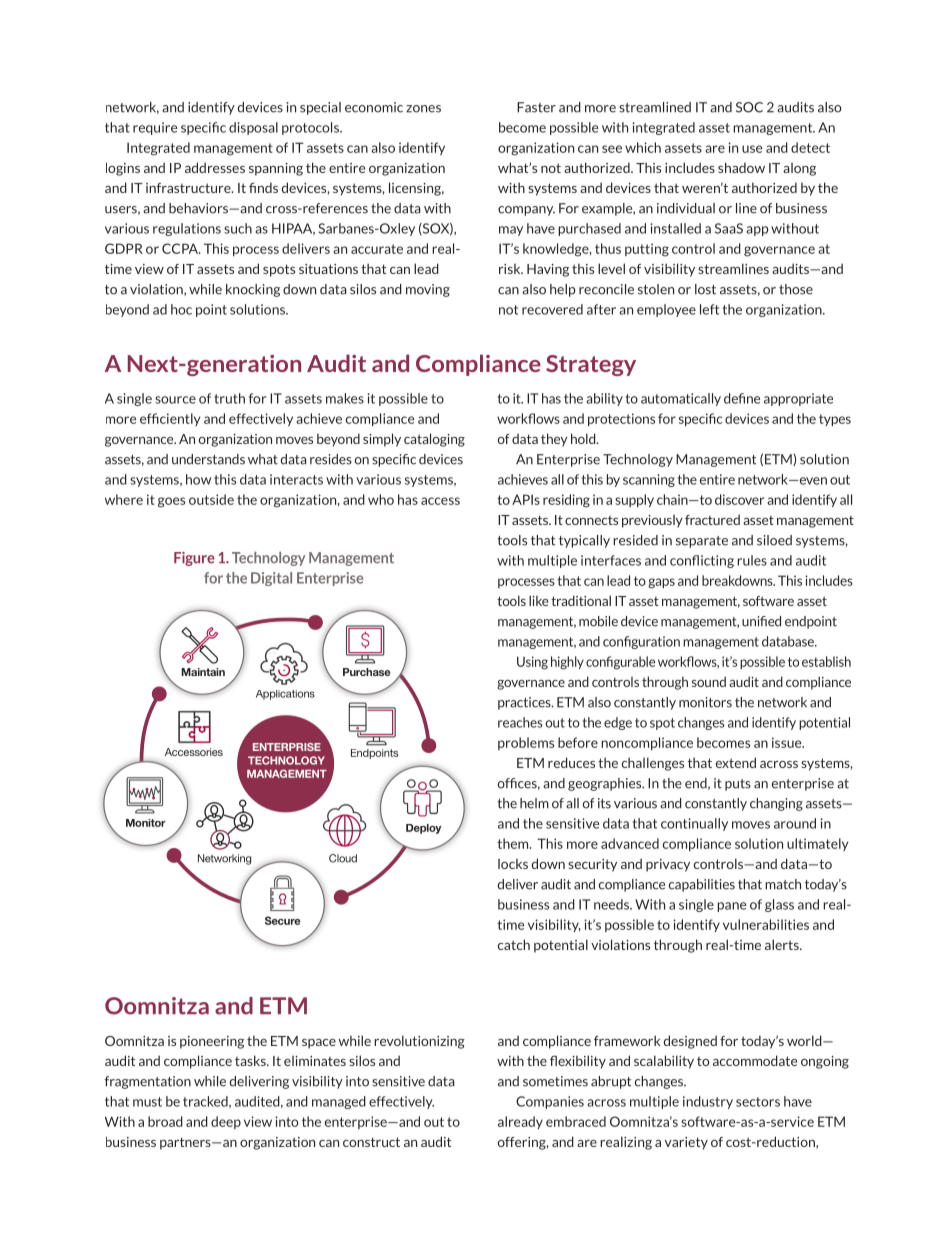 The width and height of the screenshot is (952, 1233). What do you see at coordinates (739, 499) in the screenshot?
I see `discover` at bounding box center [739, 499].
